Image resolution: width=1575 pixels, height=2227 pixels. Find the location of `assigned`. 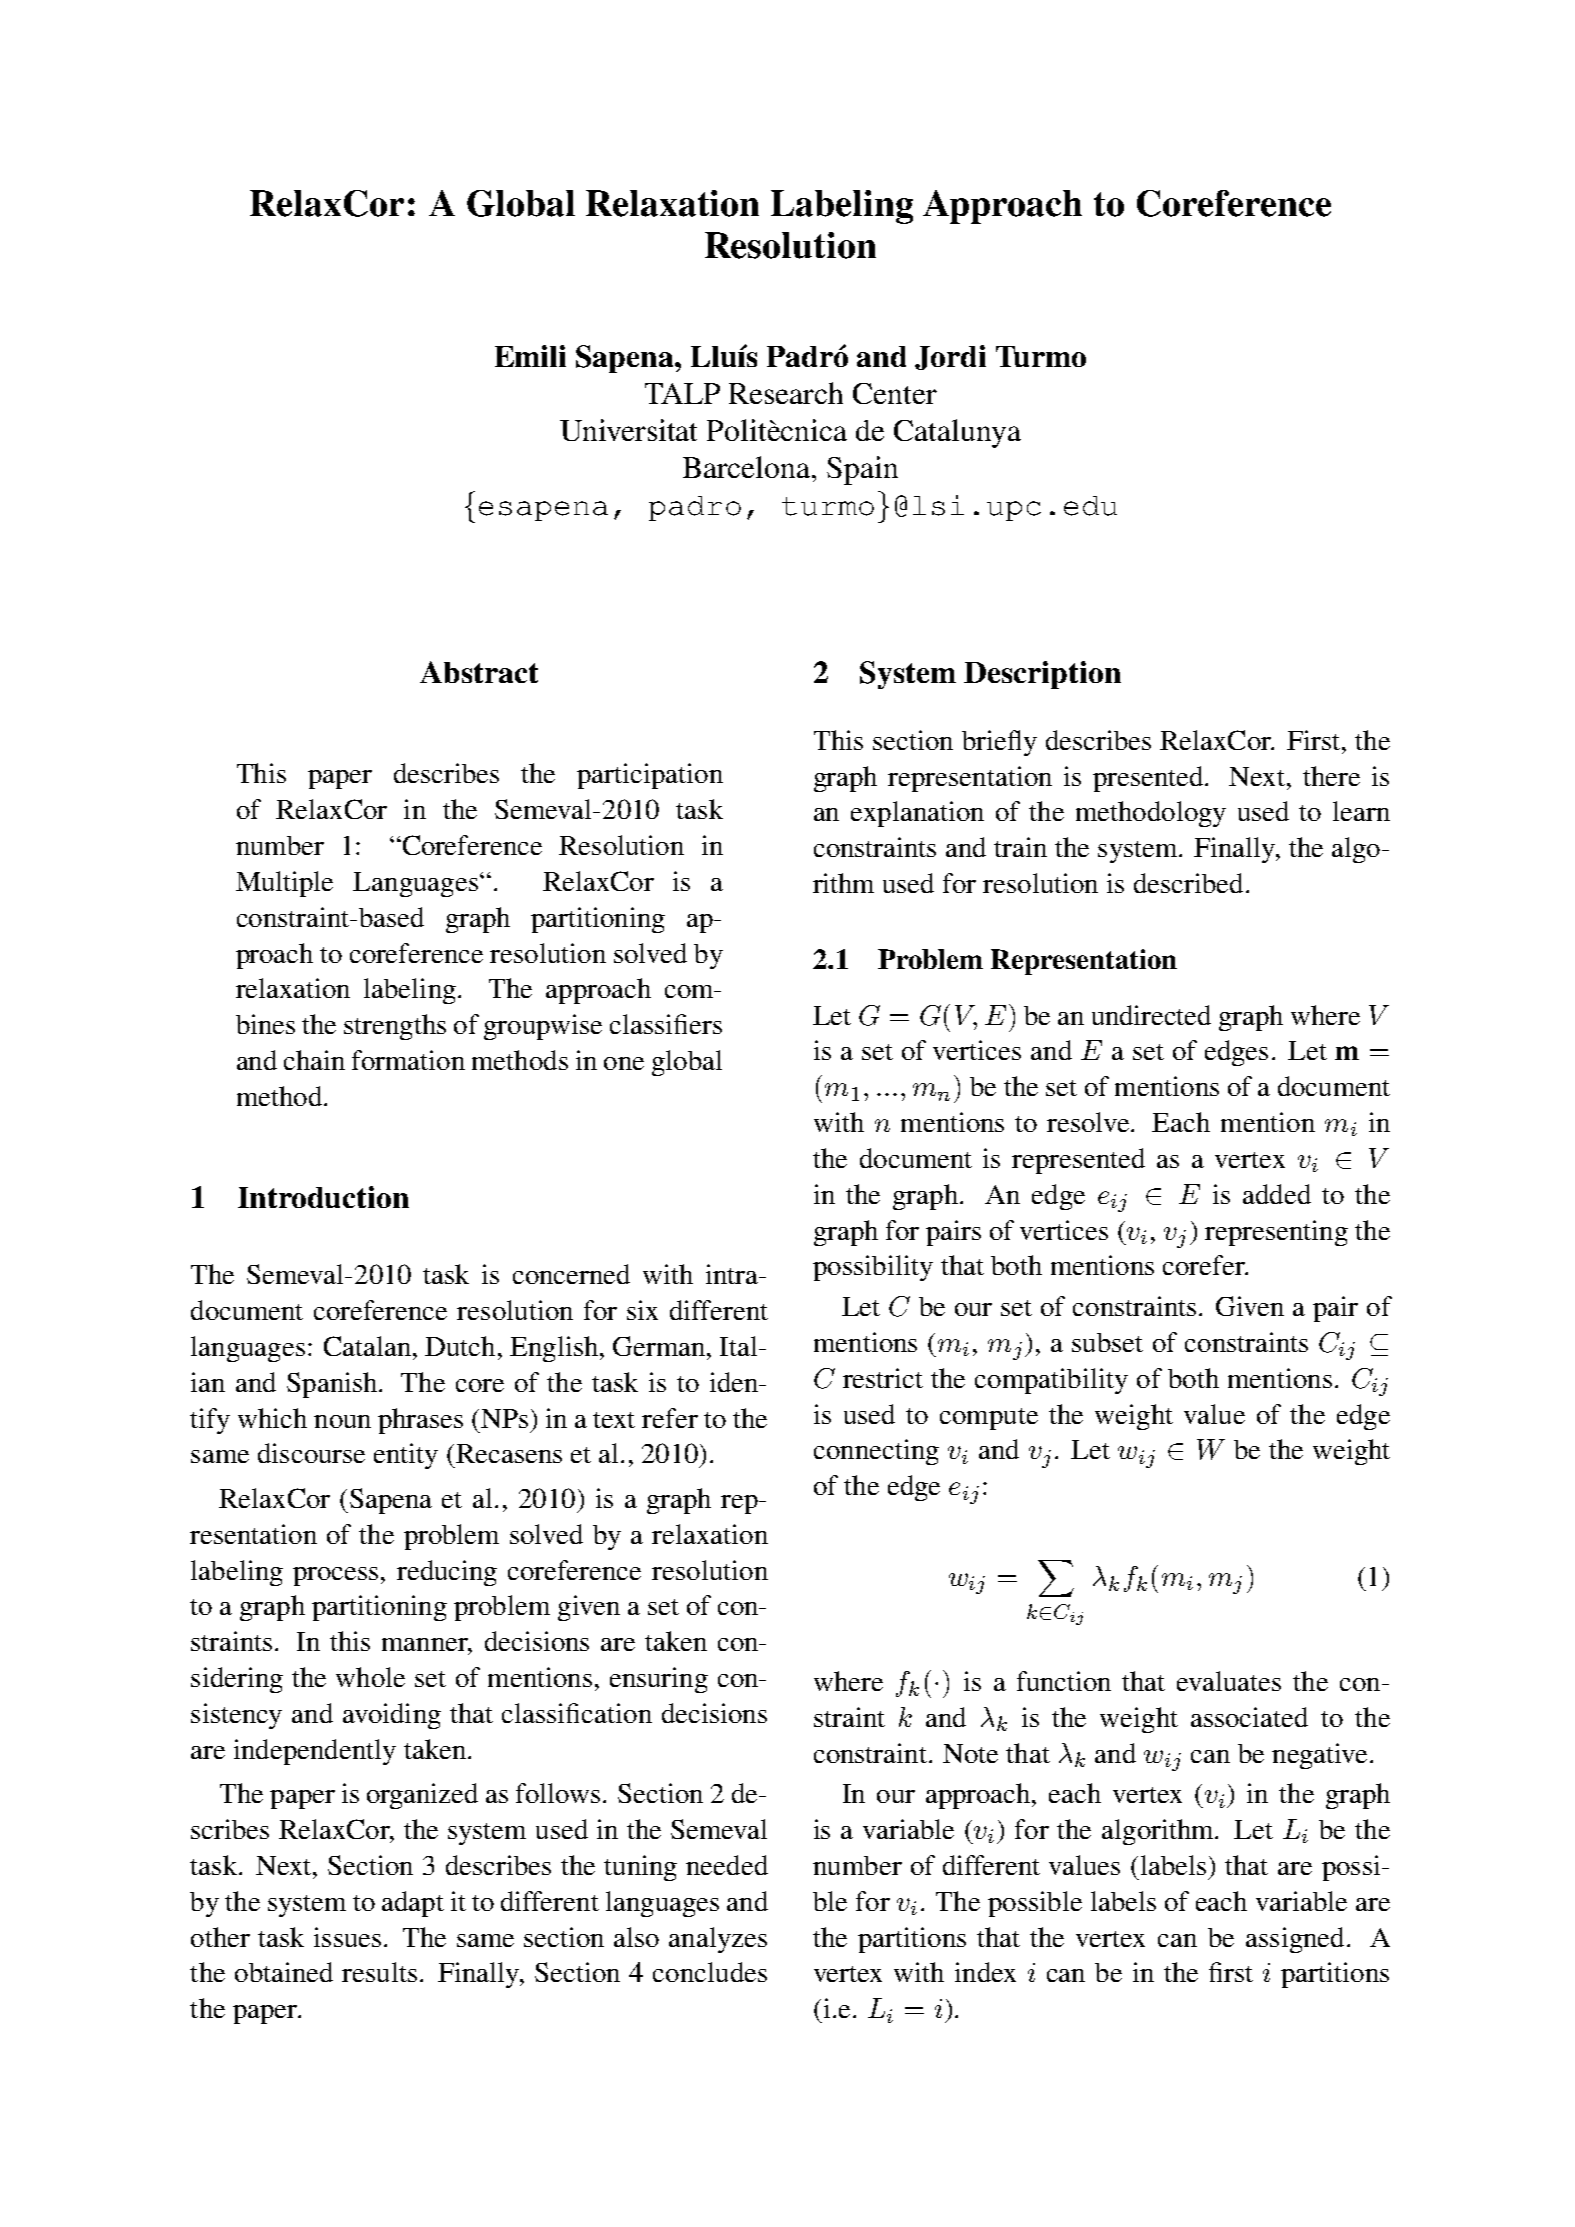

assigned is located at coordinates (1295, 1940).
